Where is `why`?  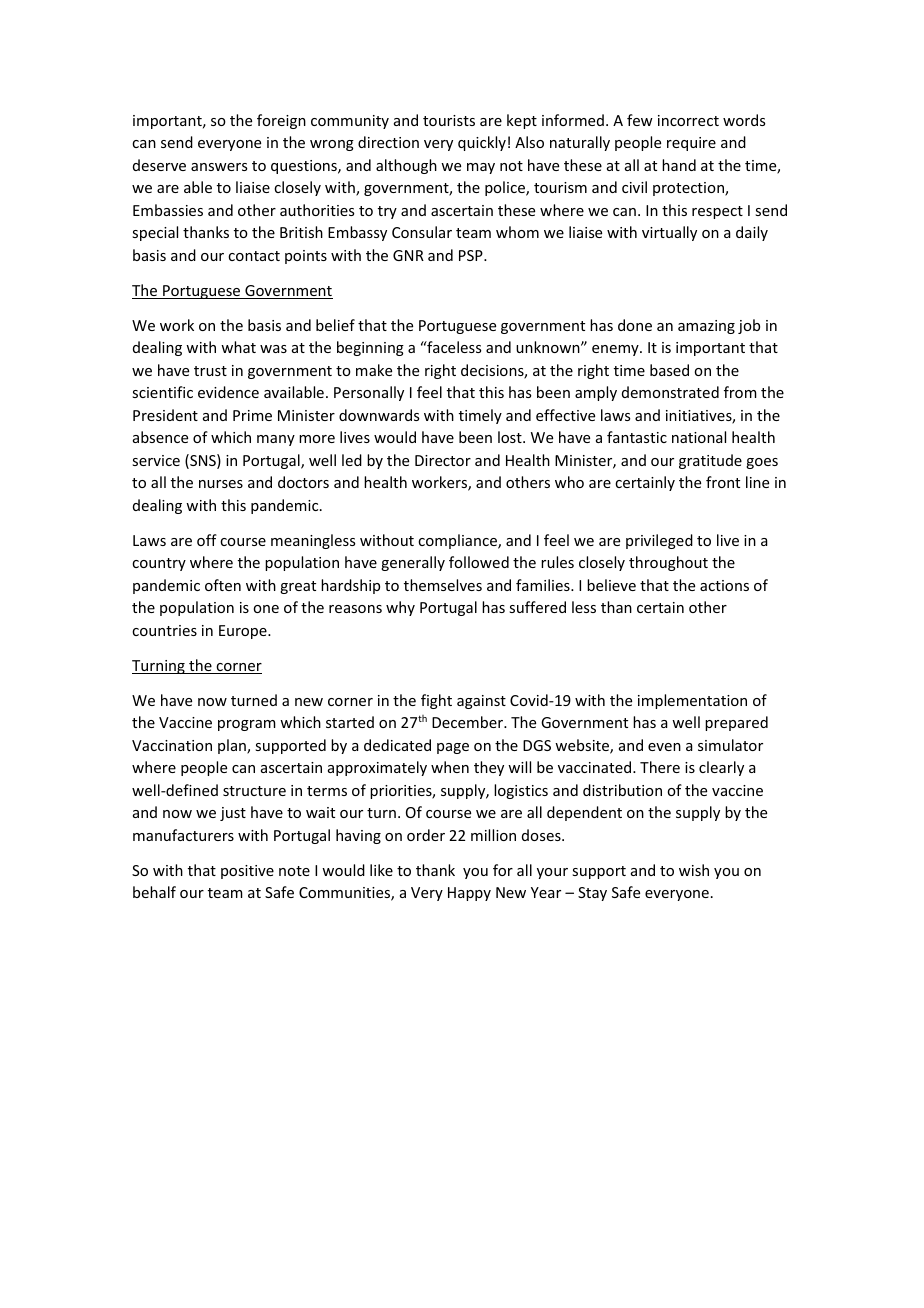
why is located at coordinates (400, 608).
